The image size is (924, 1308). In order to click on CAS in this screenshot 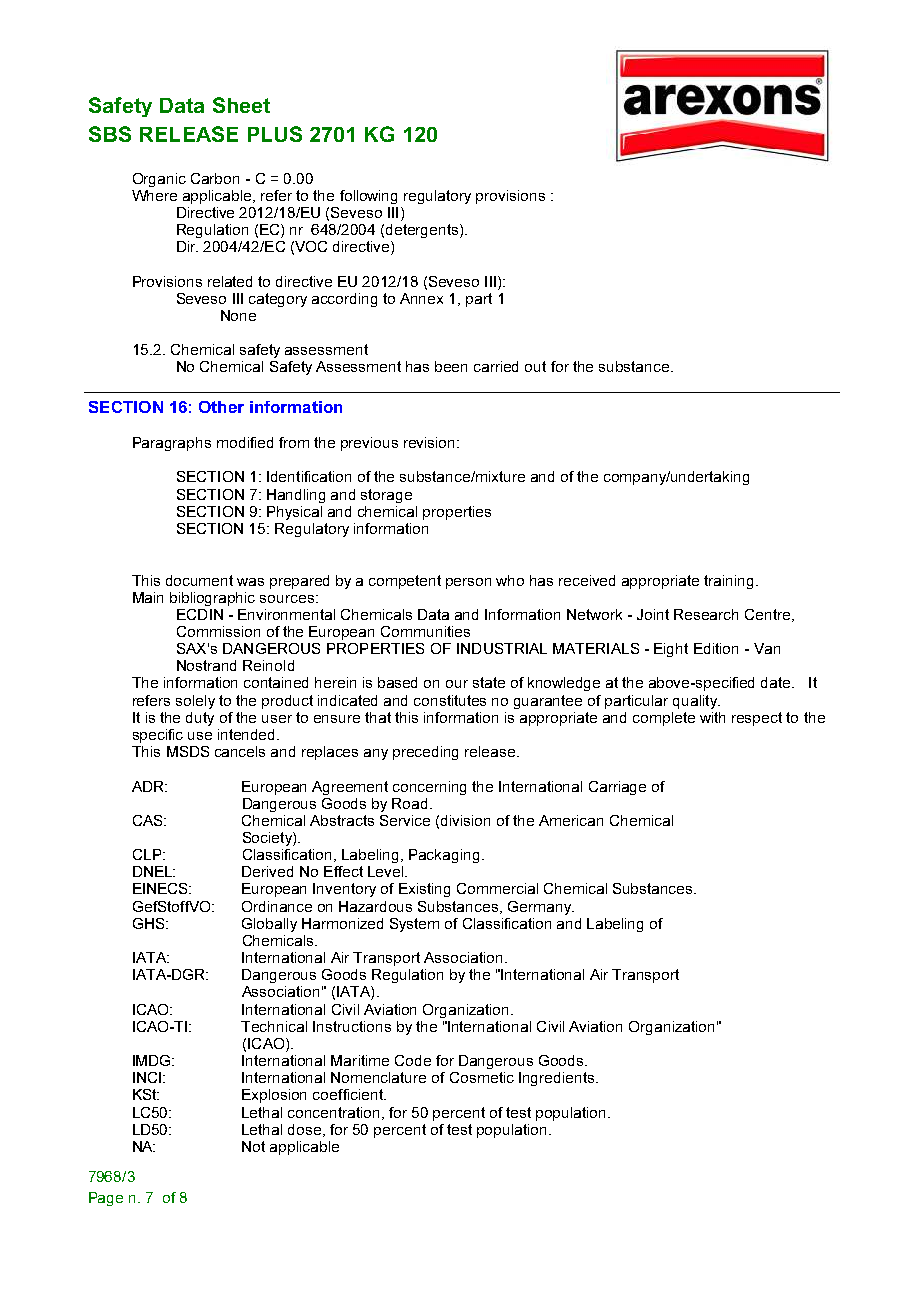, I will do `click(149, 820)`.
